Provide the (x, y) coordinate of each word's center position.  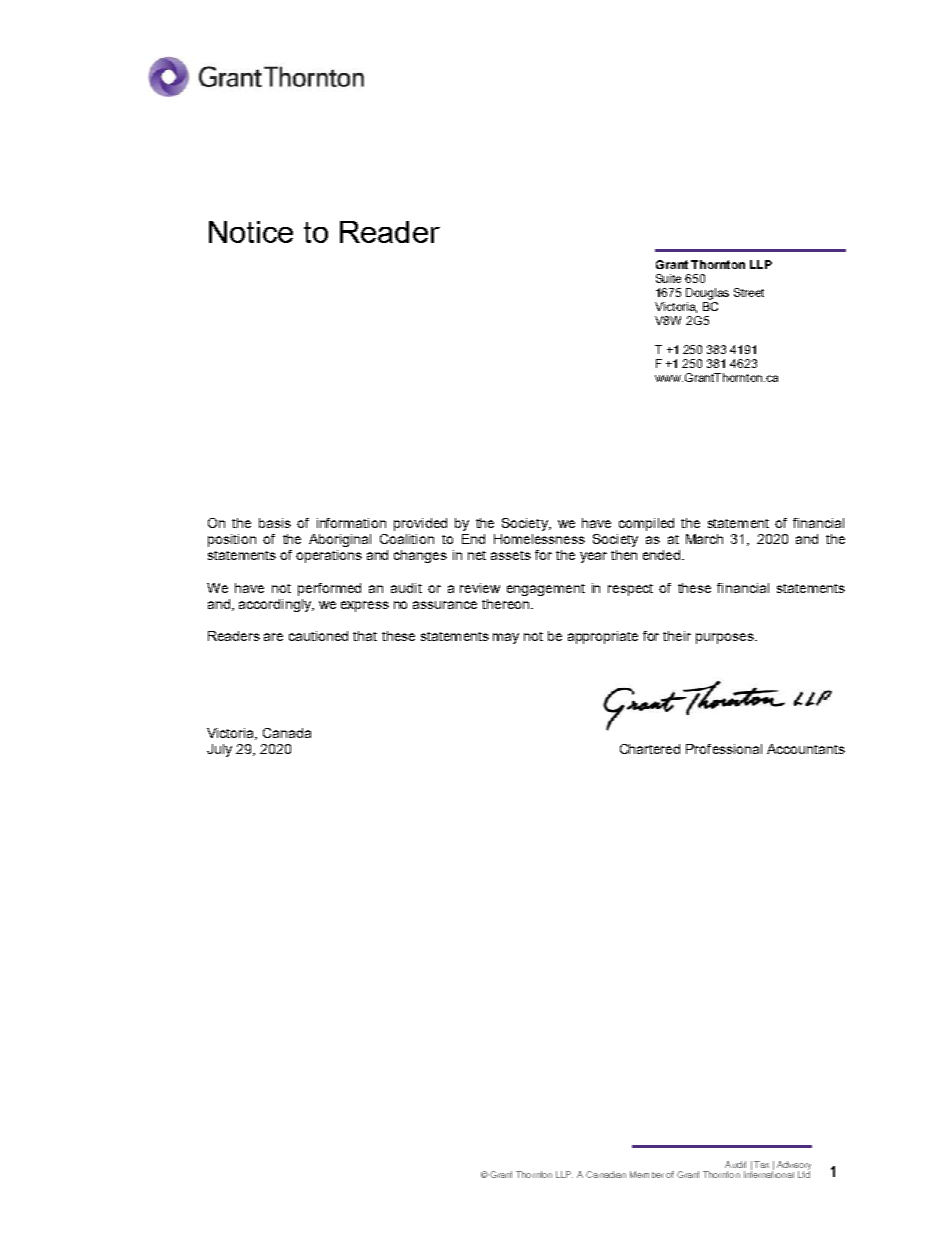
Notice (251, 232)
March (704, 539)
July (219, 750)
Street (749, 292)
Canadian (606, 1174)
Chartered (650, 749)
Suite (668, 278)
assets (511, 555)
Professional (724, 749)
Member (647, 1174)
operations (329, 556)
